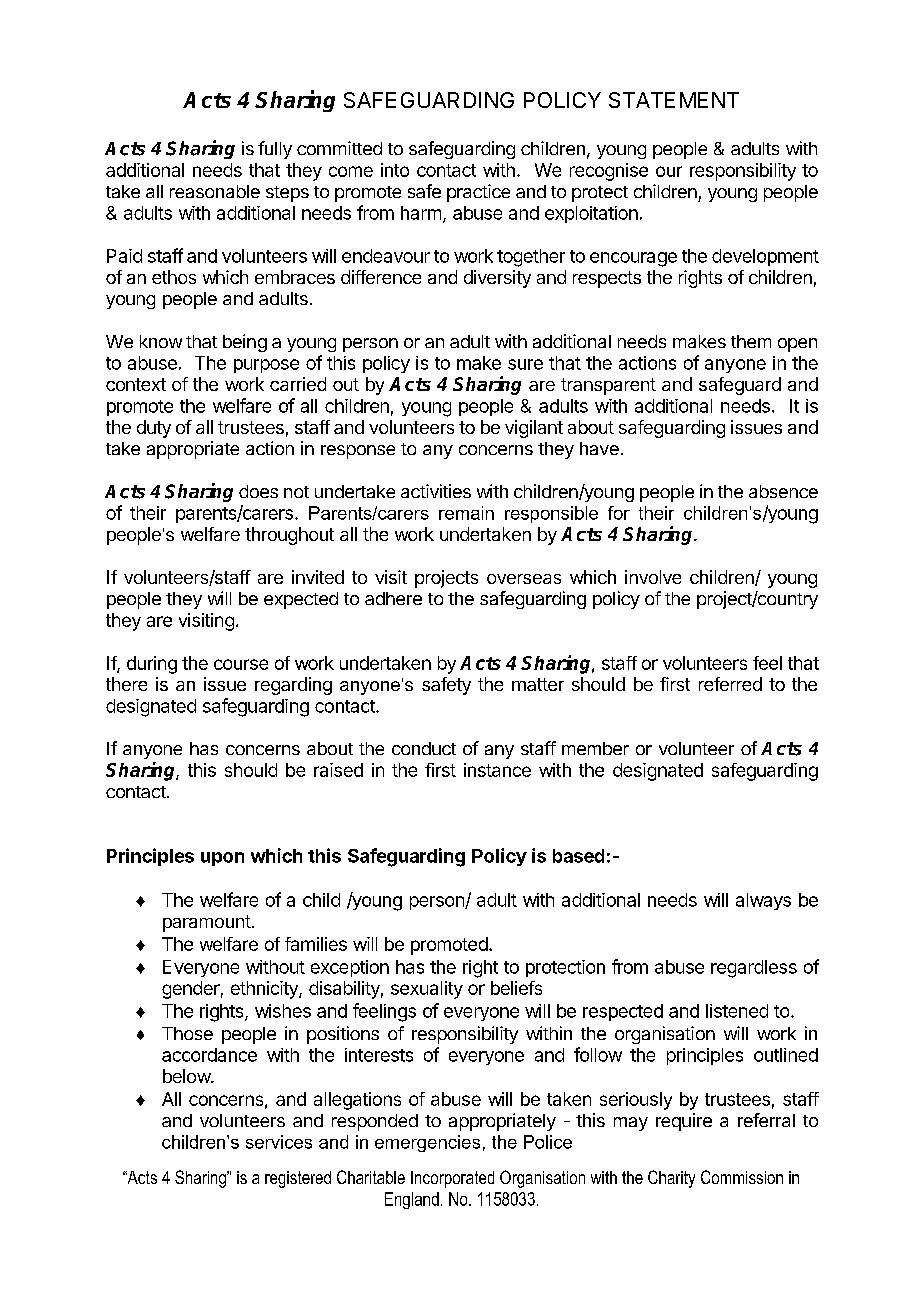  Describe the element at coordinates (525, 364) in the page. I see `sure` at that location.
